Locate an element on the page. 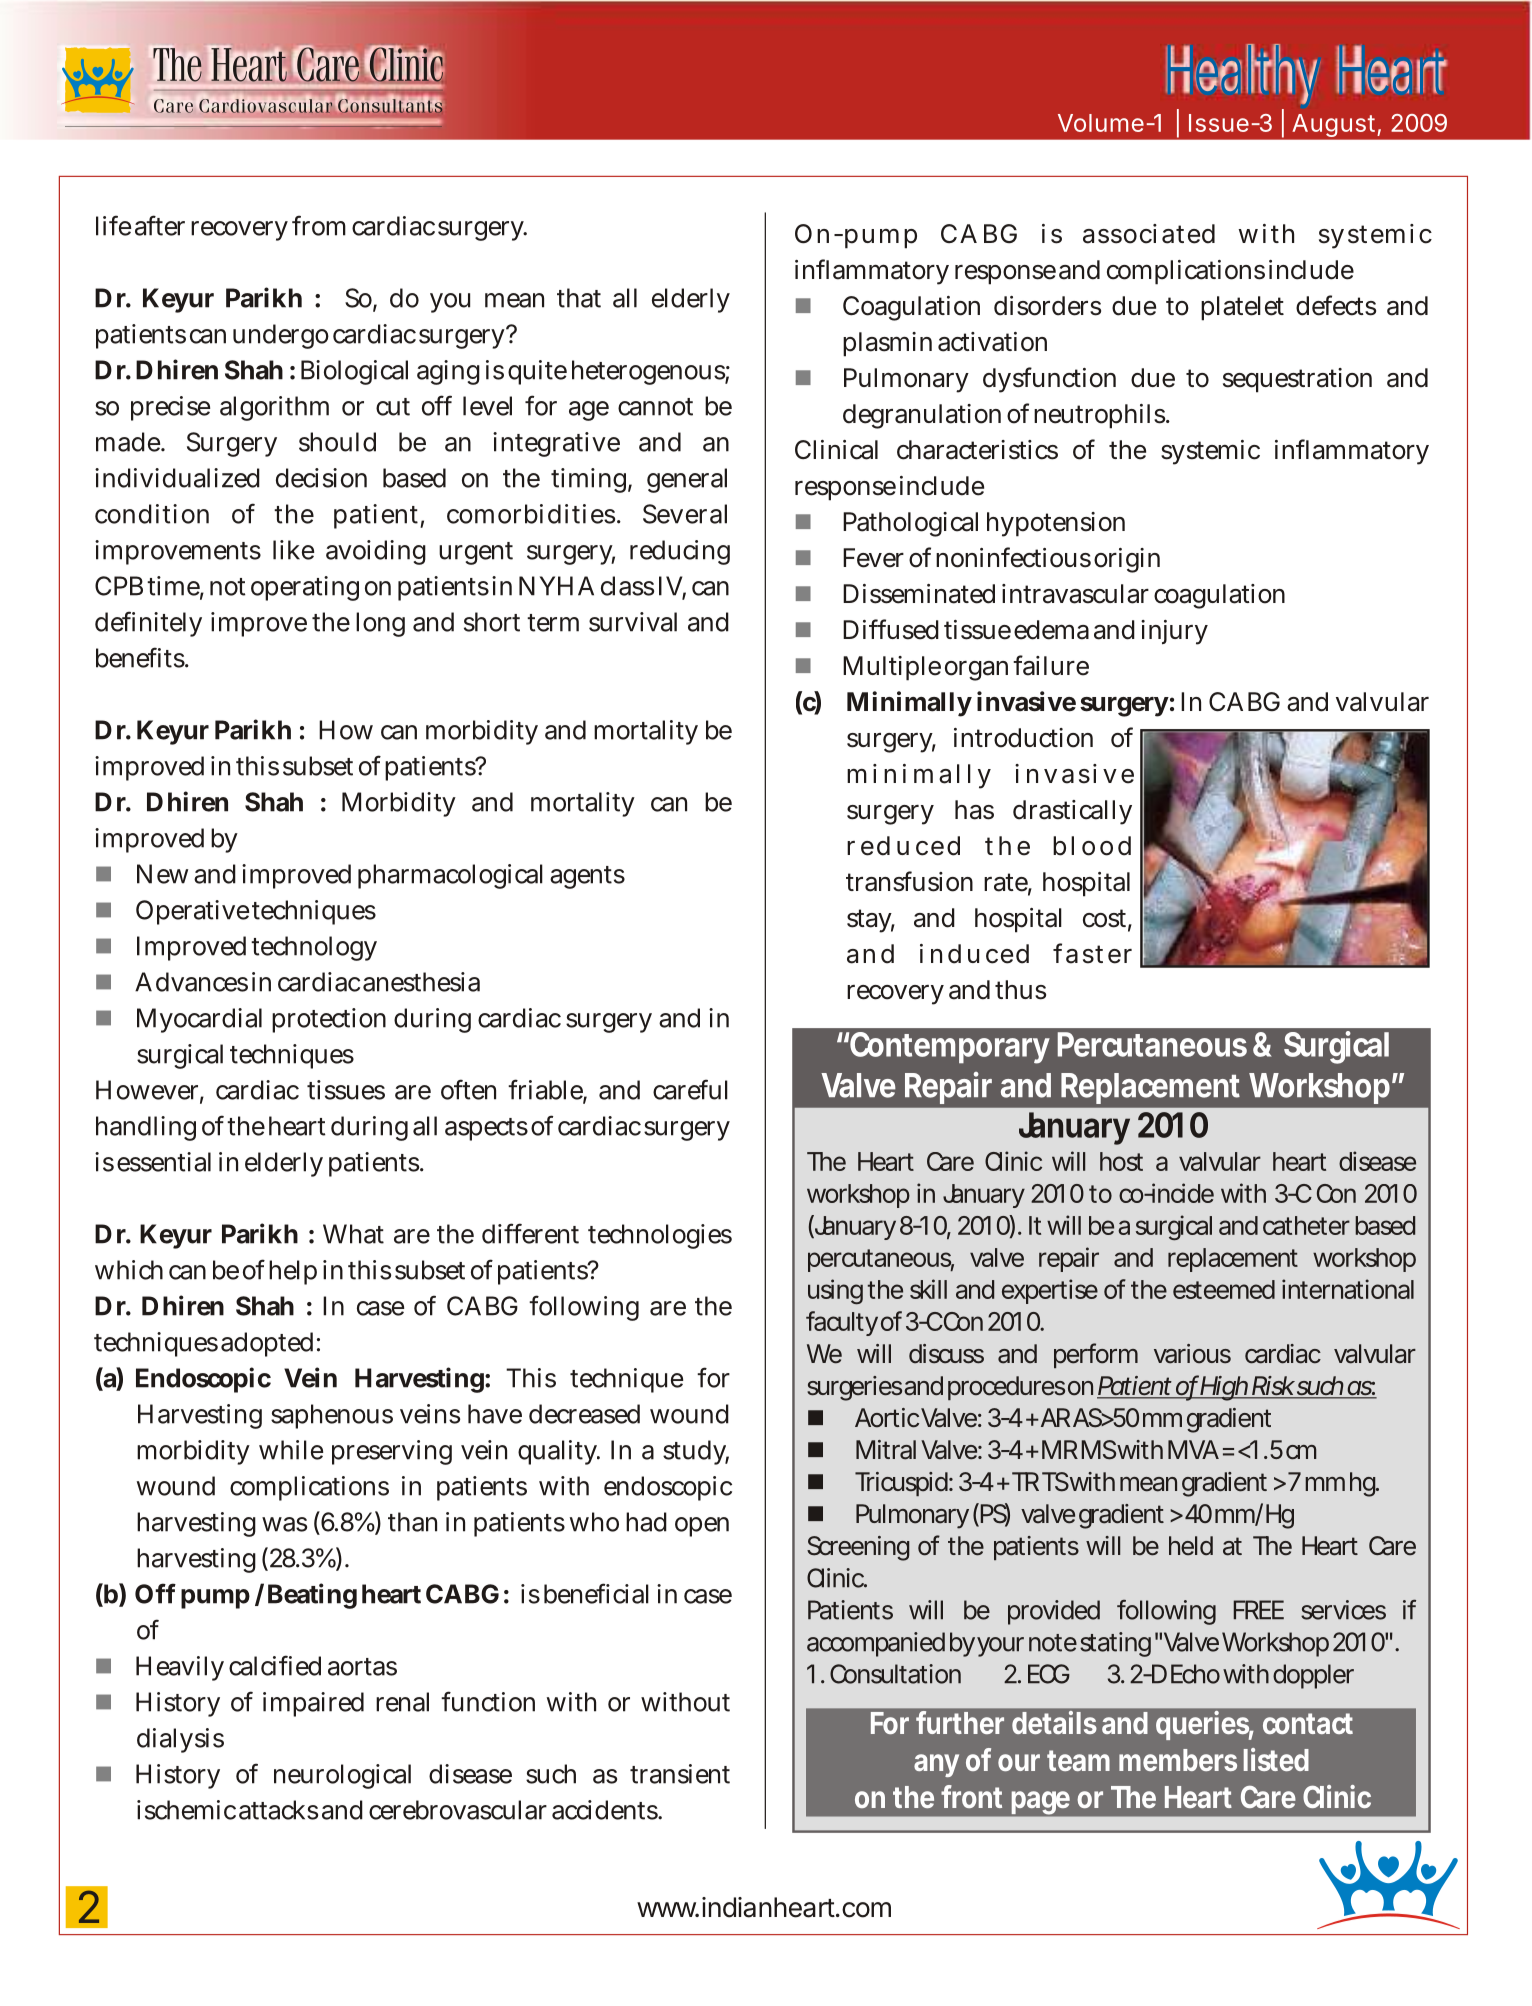 The image size is (1532, 2006). faster is located at coordinates (1092, 953).
